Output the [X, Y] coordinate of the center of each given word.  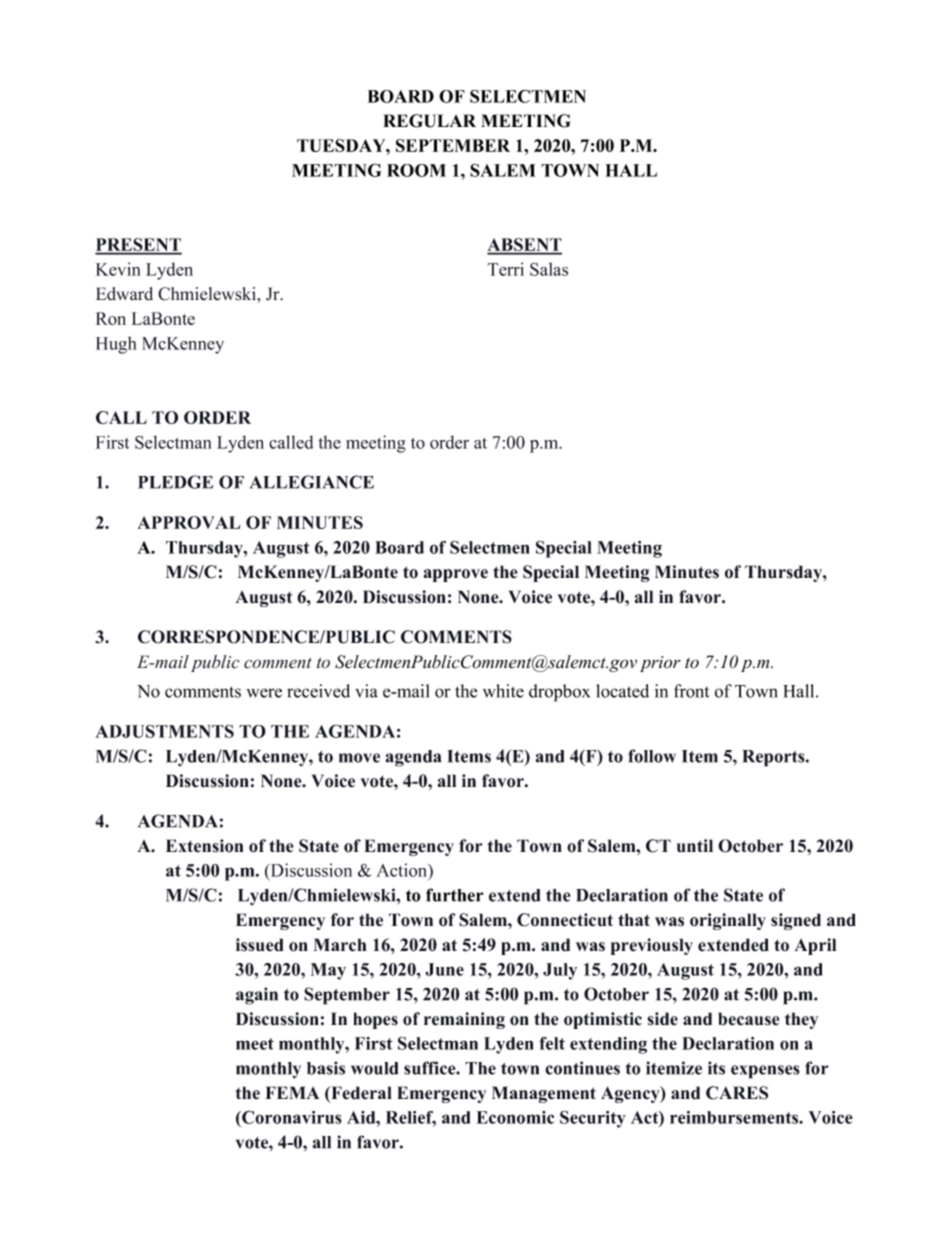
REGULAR [429, 121]
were [264, 693]
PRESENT [138, 246]
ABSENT [524, 246]
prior [660, 664]
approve [456, 575]
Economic [515, 1117]
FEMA [292, 1092]
